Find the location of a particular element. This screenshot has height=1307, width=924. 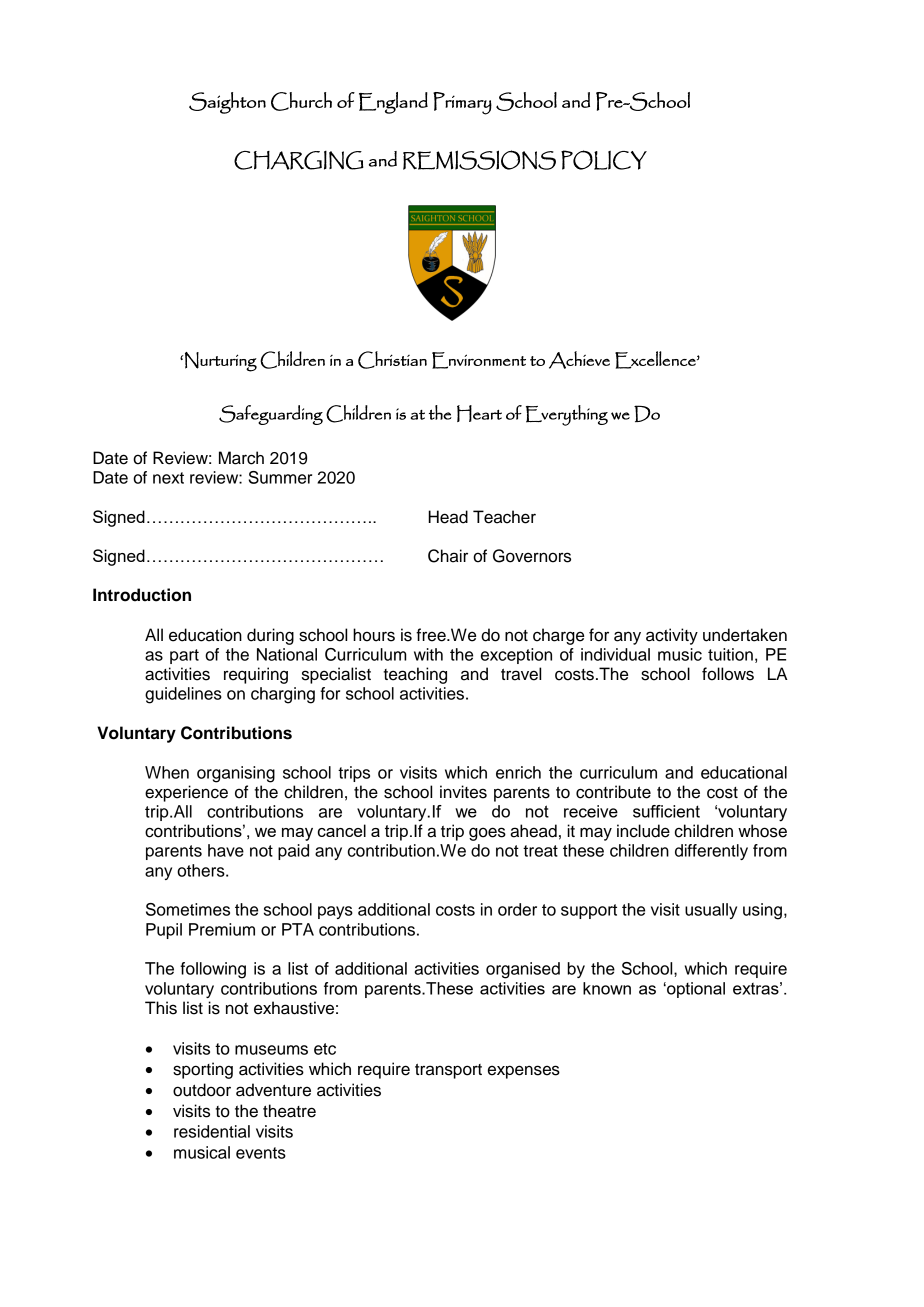

sufficient is located at coordinates (666, 811).
